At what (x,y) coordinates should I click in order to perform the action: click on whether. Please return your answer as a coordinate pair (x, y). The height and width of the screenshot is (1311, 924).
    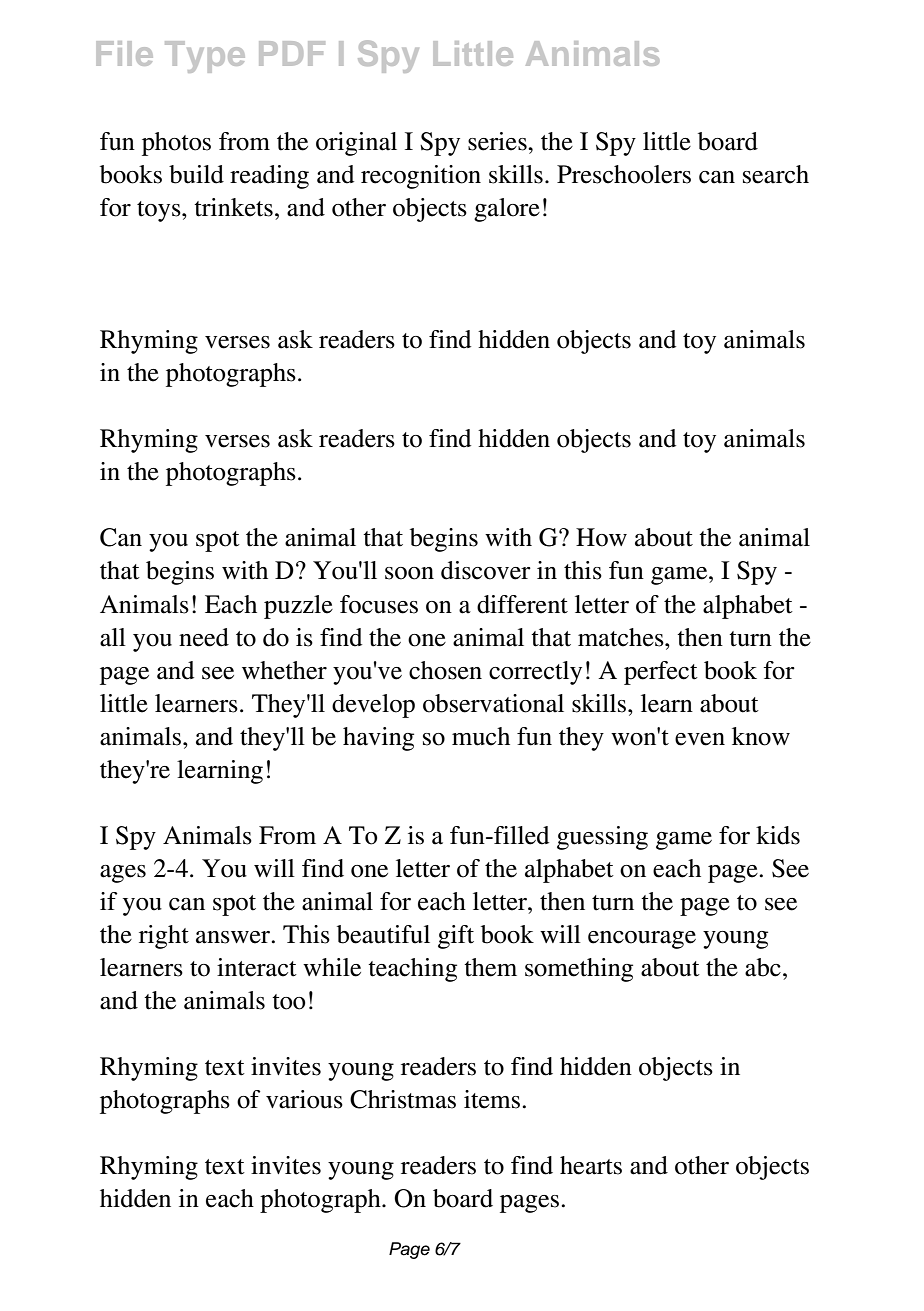
    Looking at the image, I should click on (284, 670).
